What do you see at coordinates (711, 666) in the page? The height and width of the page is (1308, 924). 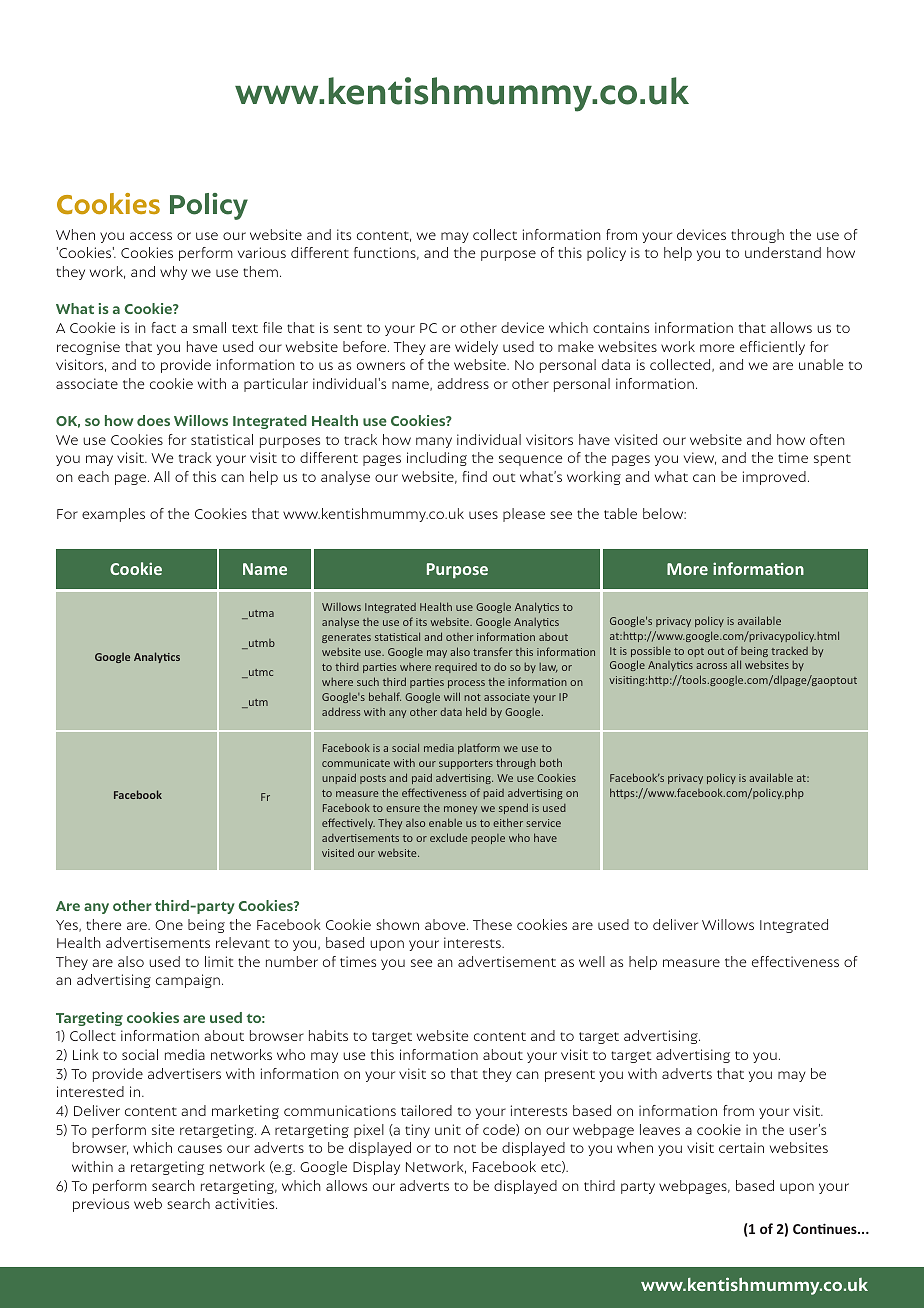 I see `across` at bounding box center [711, 666].
